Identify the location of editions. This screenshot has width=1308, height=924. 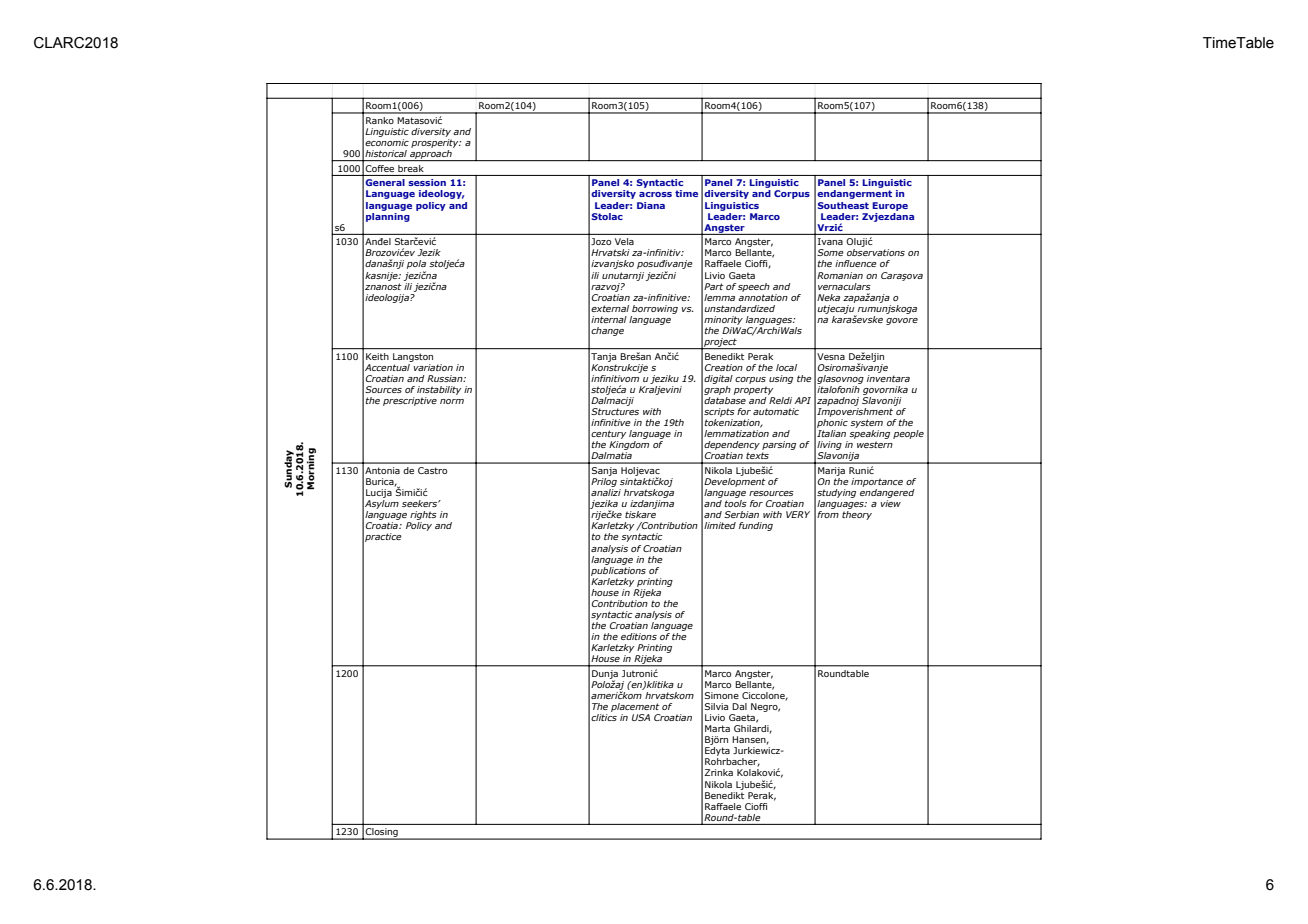
(639, 636).
